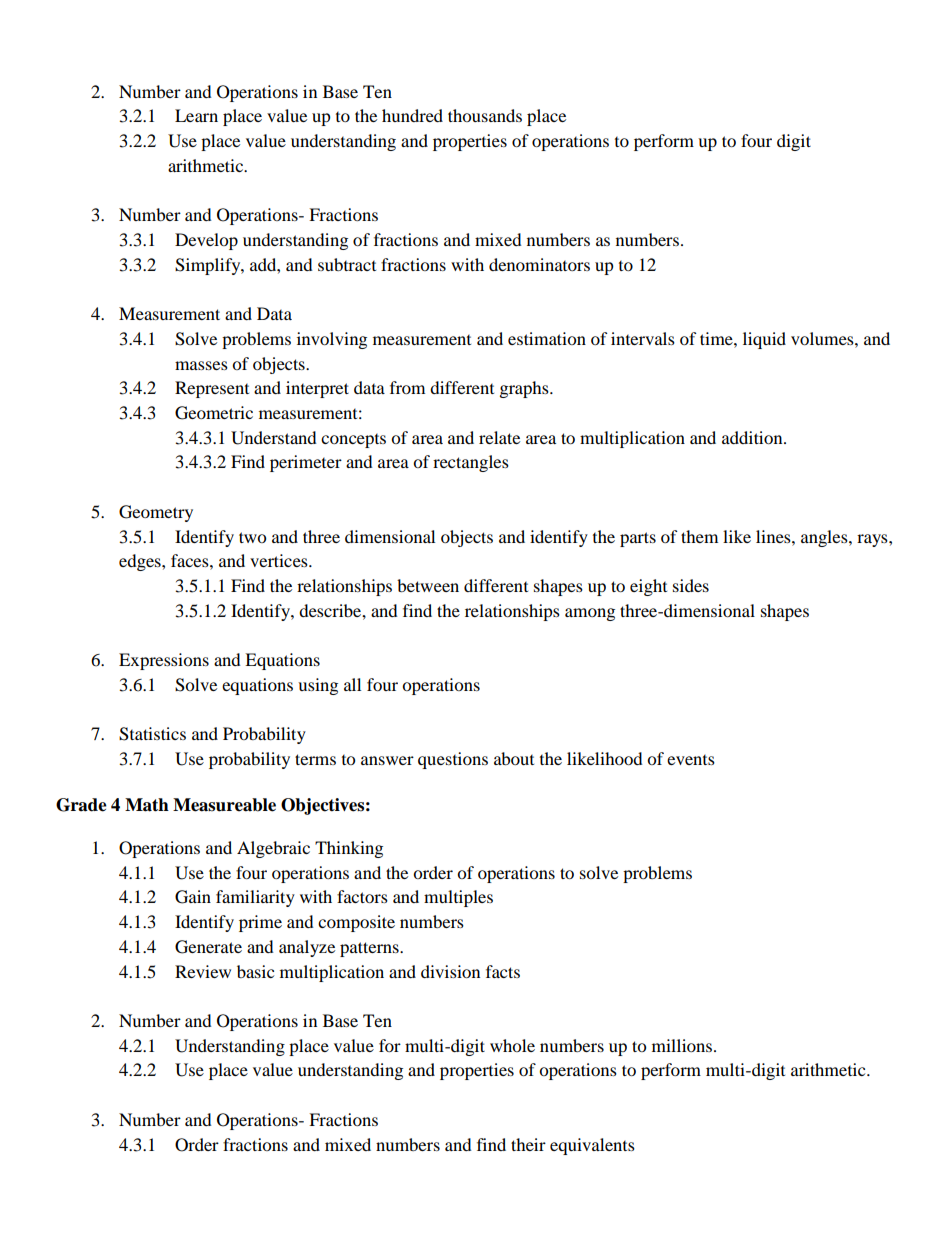 The width and height of the page is (952, 1233). I want to click on between, so click(428, 585).
